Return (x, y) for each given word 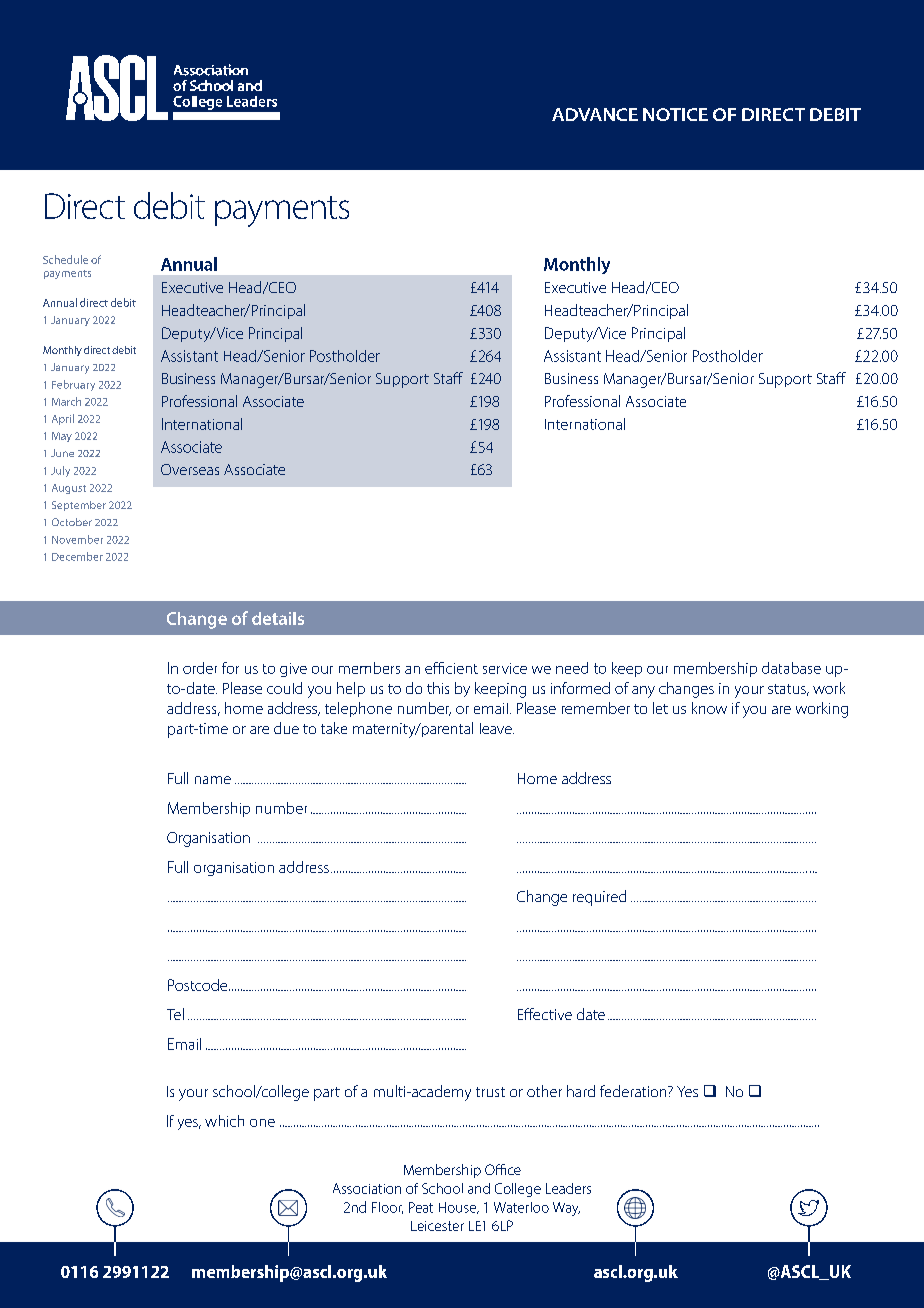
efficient (451, 668)
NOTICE (675, 114)
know (709, 708)
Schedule (65, 259)
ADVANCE (595, 114)
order (200, 668)
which (224, 1121)
